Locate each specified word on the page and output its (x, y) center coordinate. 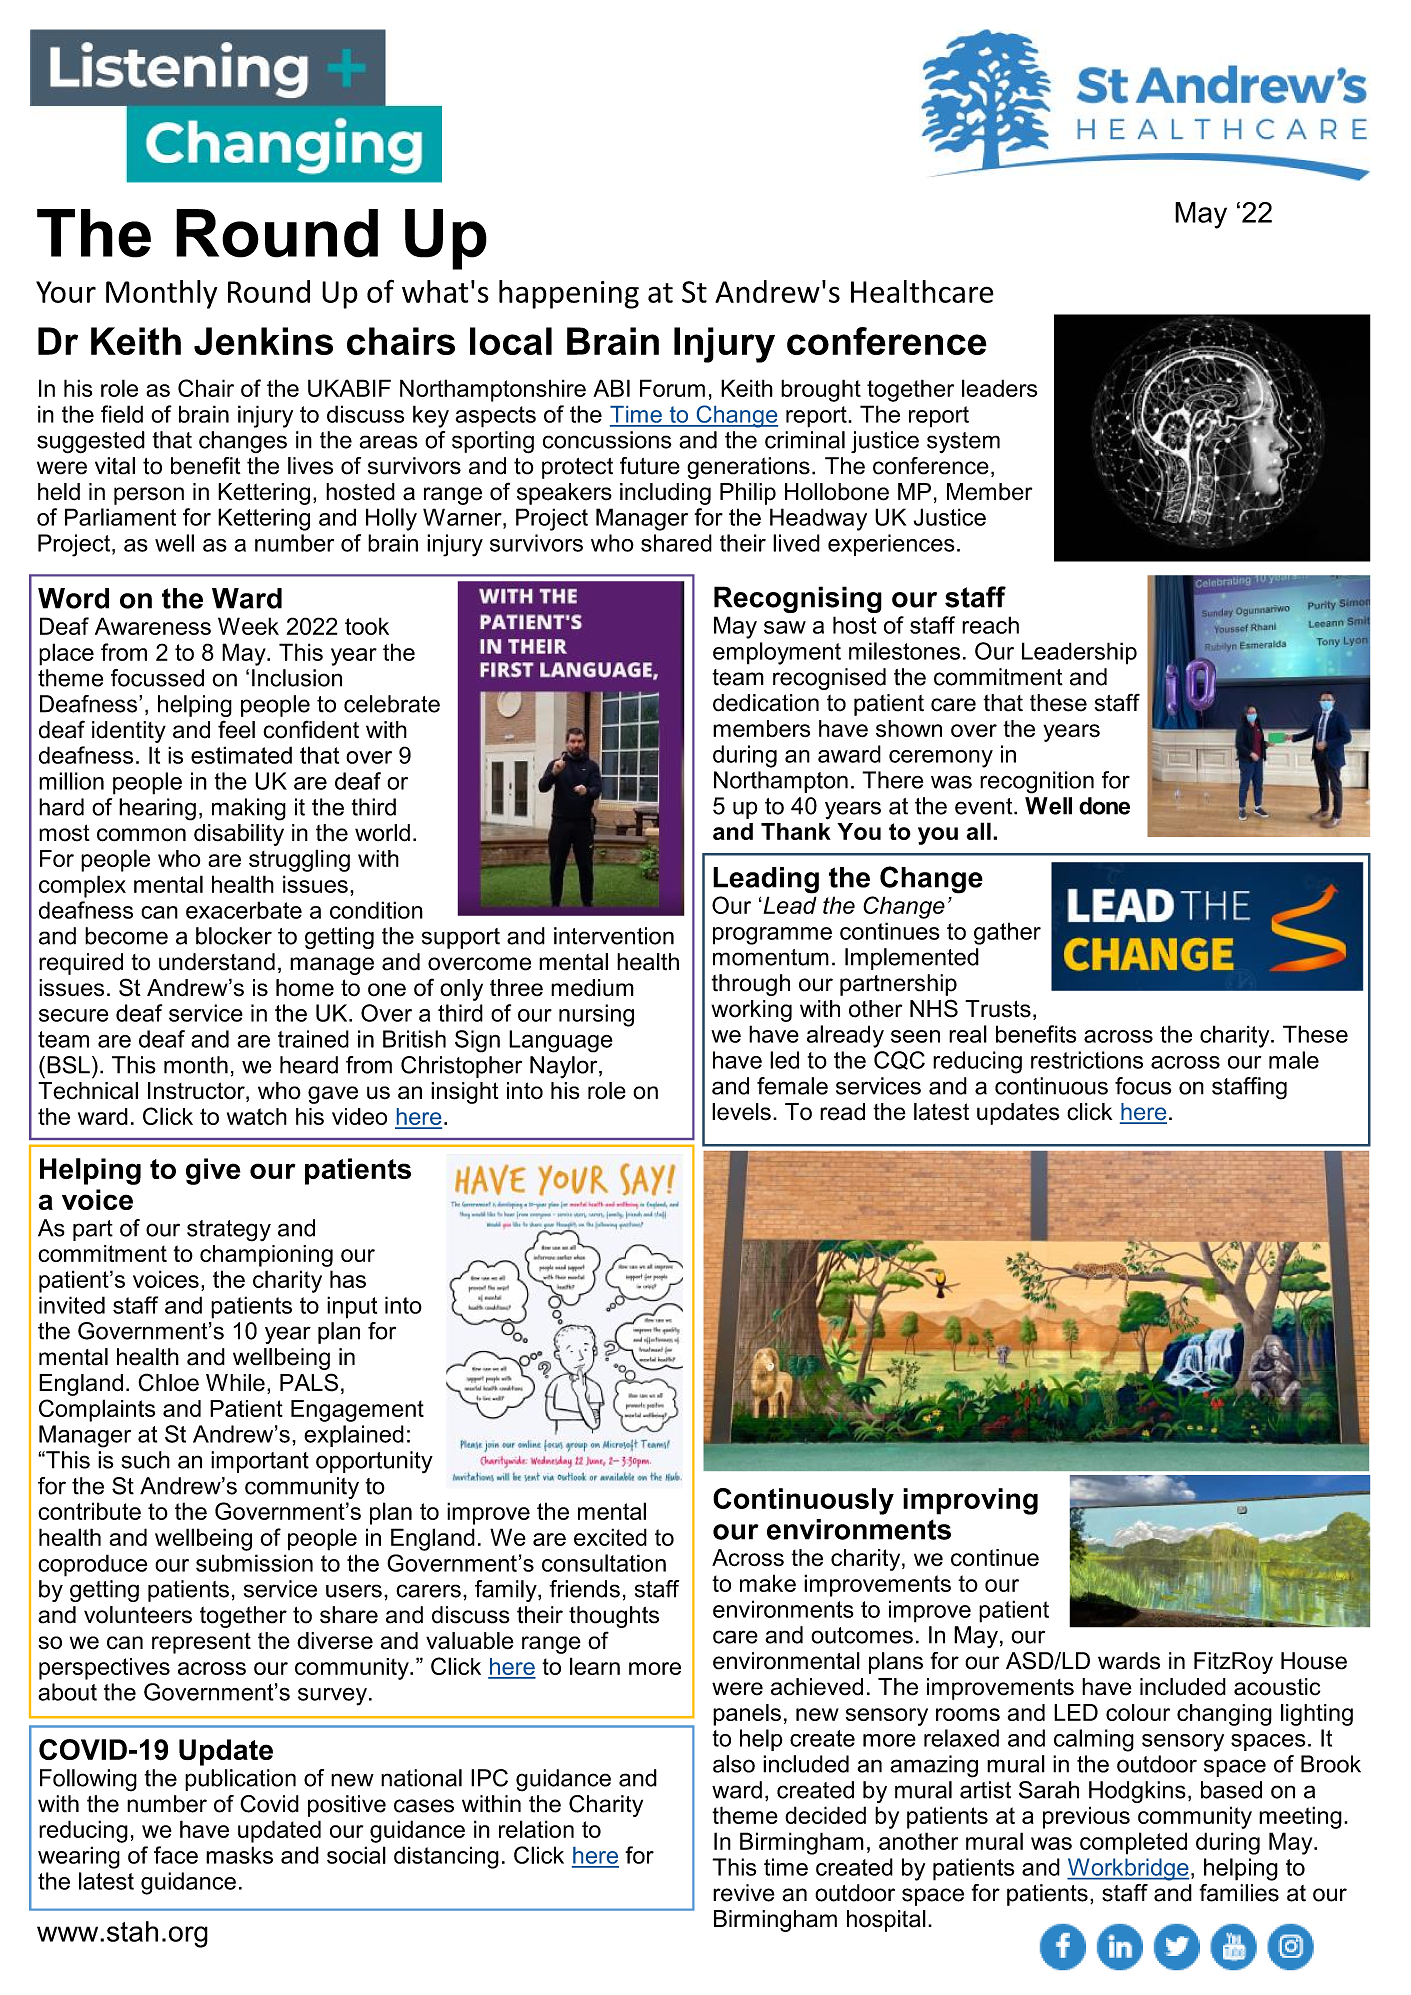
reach (990, 625)
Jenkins (263, 341)
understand (217, 962)
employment (777, 653)
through (750, 985)
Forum (672, 388)
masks (239, 1855)
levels (741, 1112)
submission (254, 1563)
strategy (229, 1231)
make (768, 1583)
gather (1007, 933)
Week (248, 626)
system (963, 442)
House (1314, 1661)
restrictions (1087, 1060)
